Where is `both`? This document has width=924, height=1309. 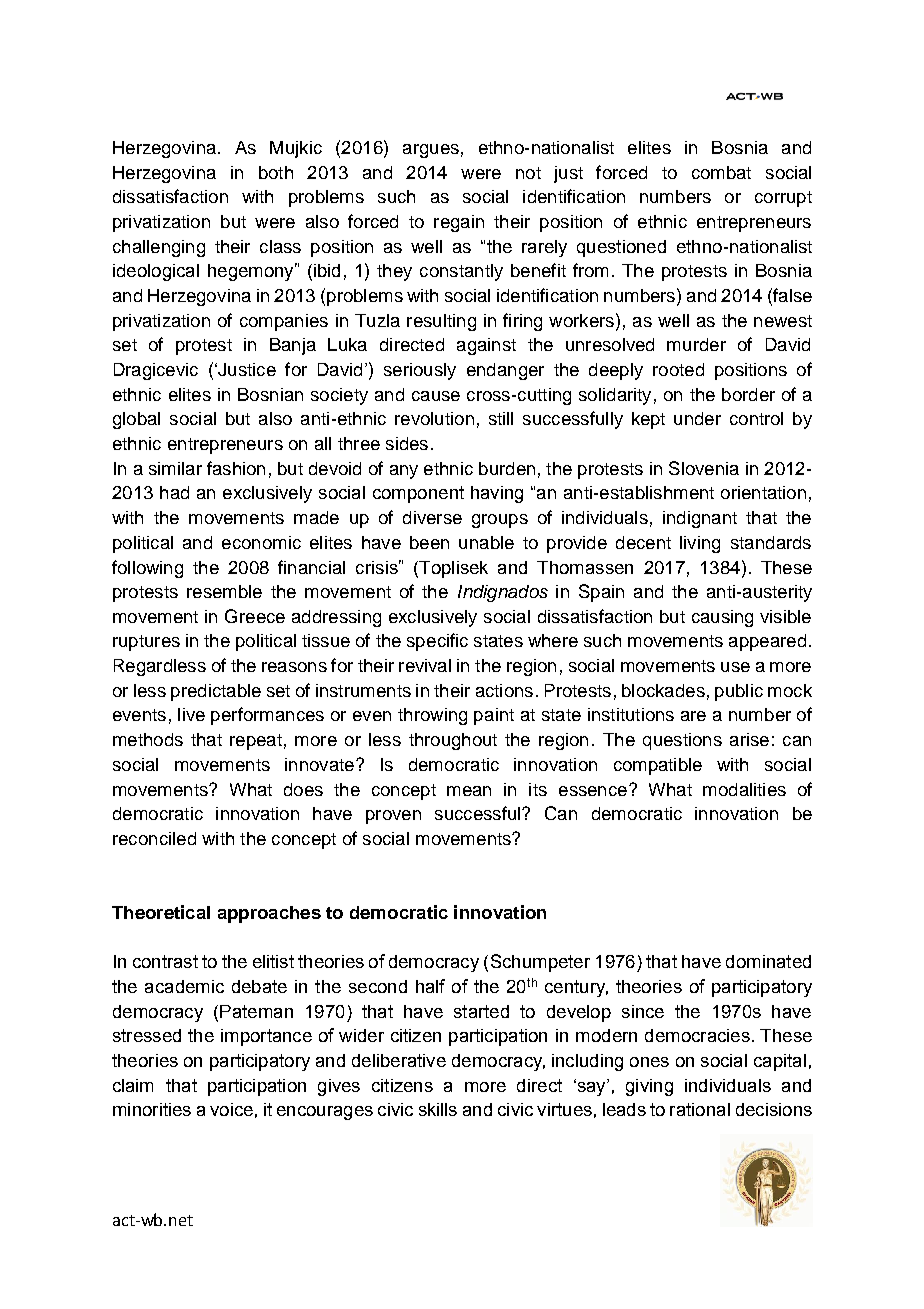
both is located at coordinates (276, 172).
